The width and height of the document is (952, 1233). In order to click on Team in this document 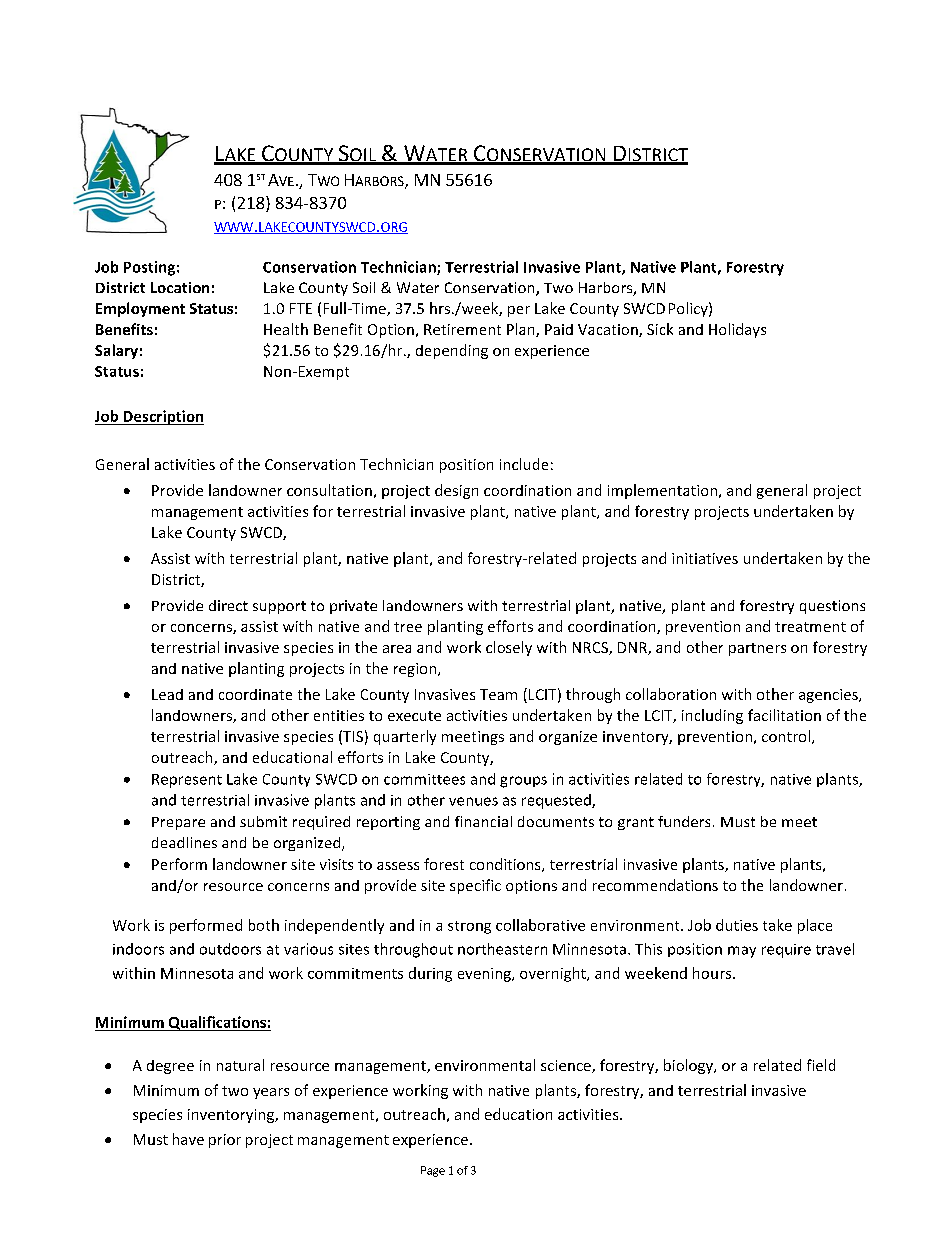, I will do `click(498, 694)`.
